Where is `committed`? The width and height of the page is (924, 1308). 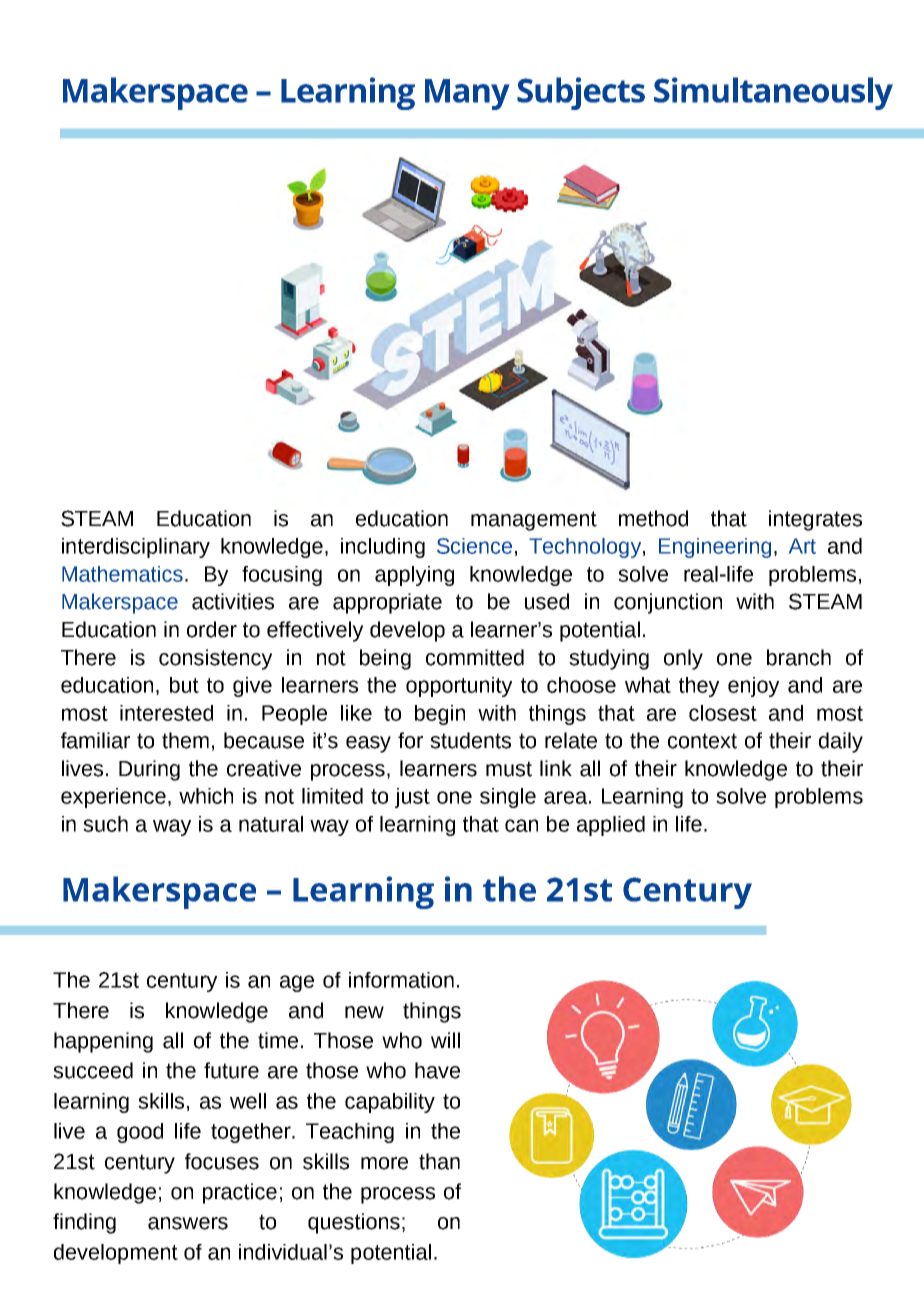
committed is located at coordinates (475, 657).
